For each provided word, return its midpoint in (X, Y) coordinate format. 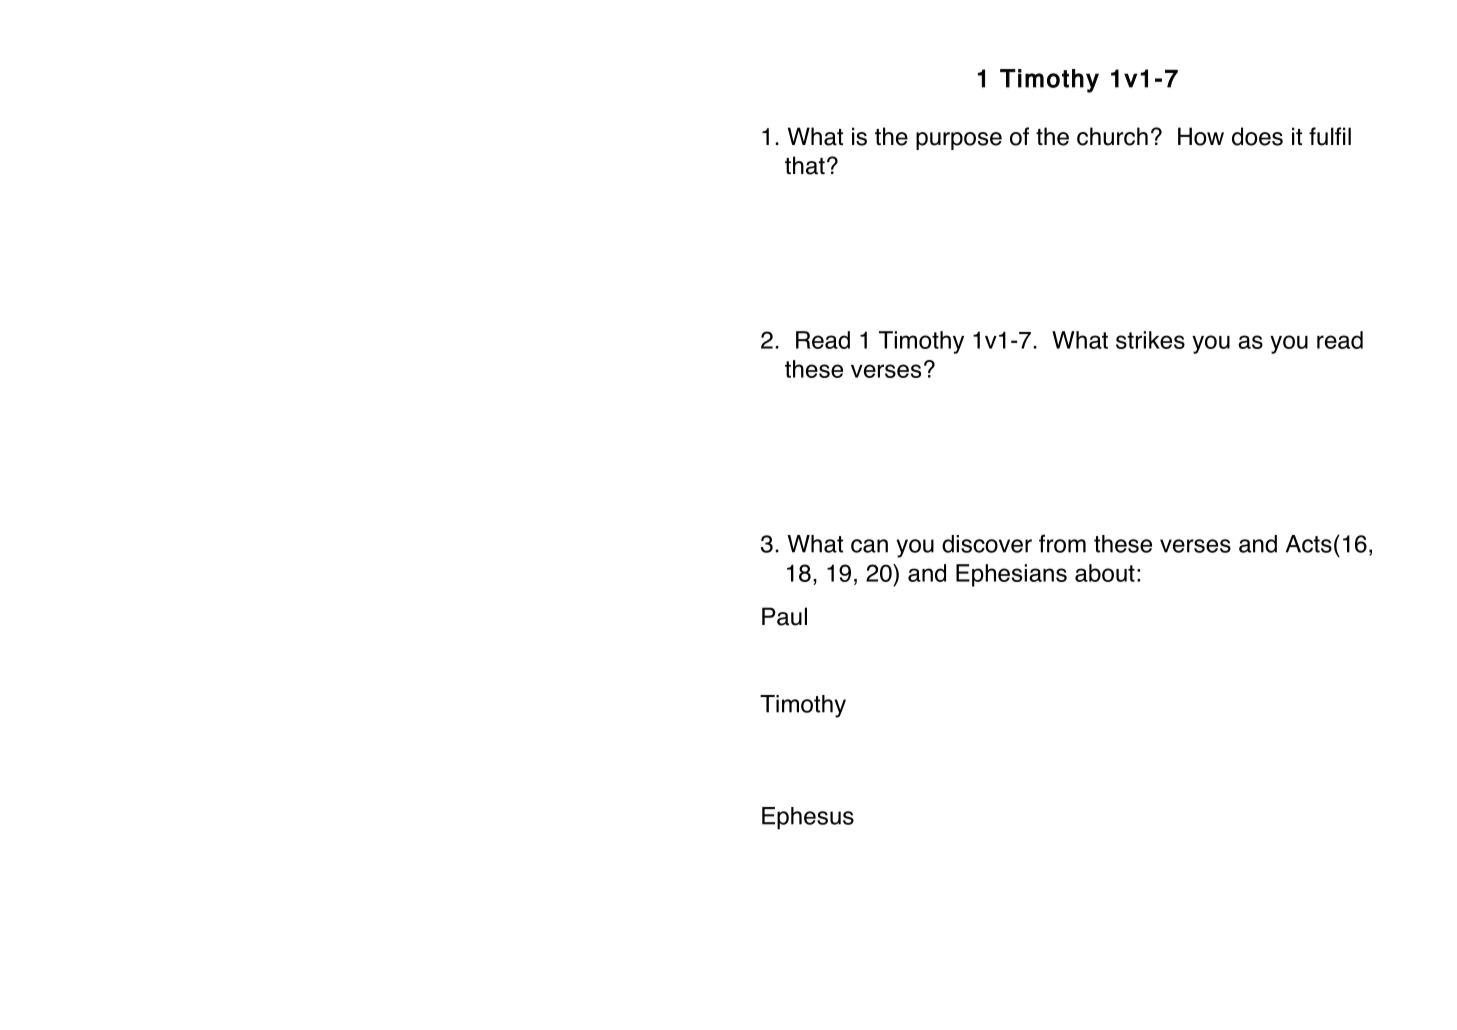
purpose (959, 141)
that (805, 165)
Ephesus (808, 818)
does (1257, 136)
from (1062, 543)
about (1105, 573)
